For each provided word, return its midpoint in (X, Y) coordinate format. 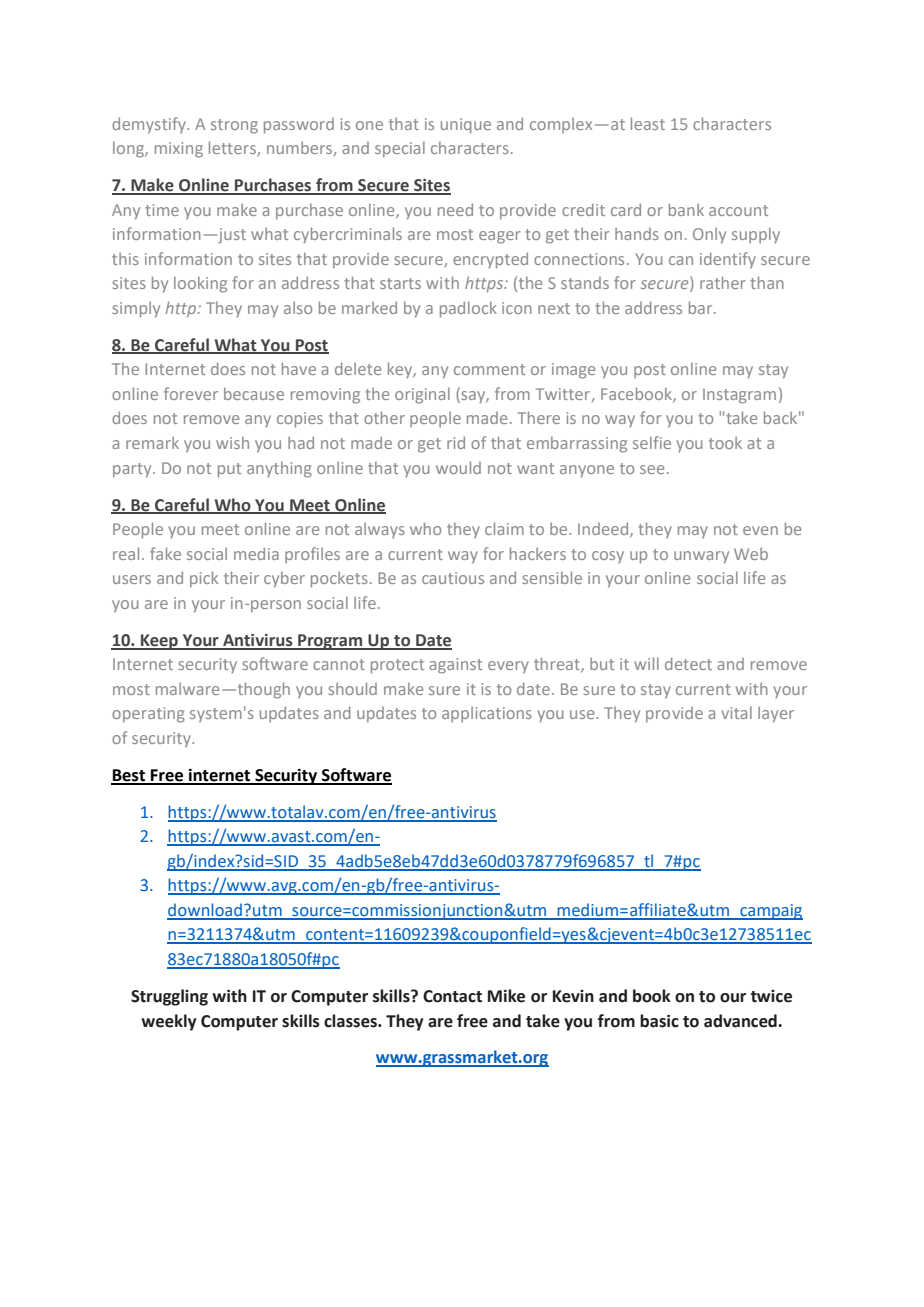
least (648, 123)
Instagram (739, 396)
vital (736, 712)
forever (191, 393)
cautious (453, 578)
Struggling (169, 997)
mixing (179, 150)
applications (487, 714)
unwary (701, 557)
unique (466, 126)
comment (489, 369)
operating (148, 715)
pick (204, 579)
